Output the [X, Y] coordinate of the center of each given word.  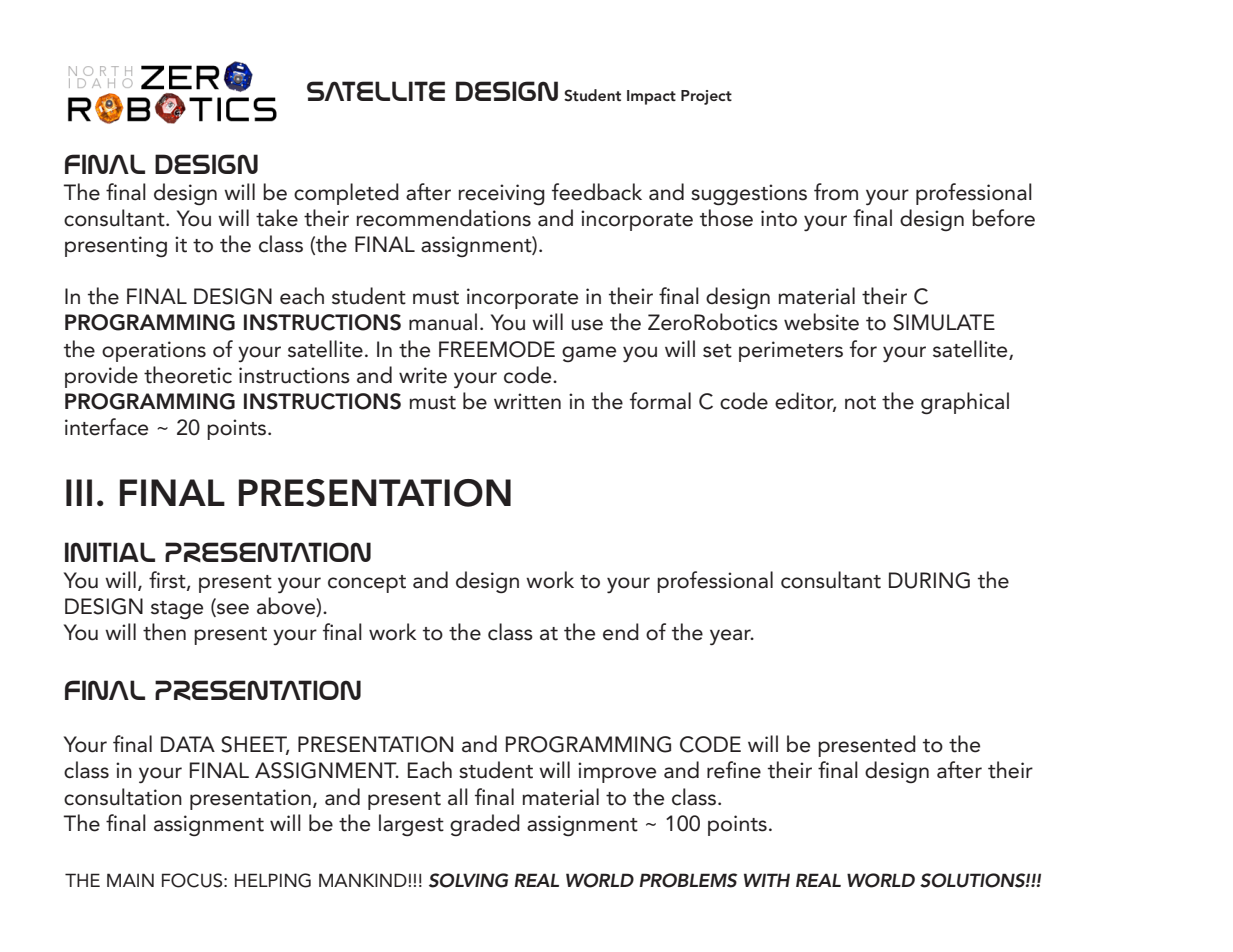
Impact [651, 97]
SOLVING [468, 880]
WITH [767, 880]
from [836, 192]
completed [346, 194]
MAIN [130, 880]
